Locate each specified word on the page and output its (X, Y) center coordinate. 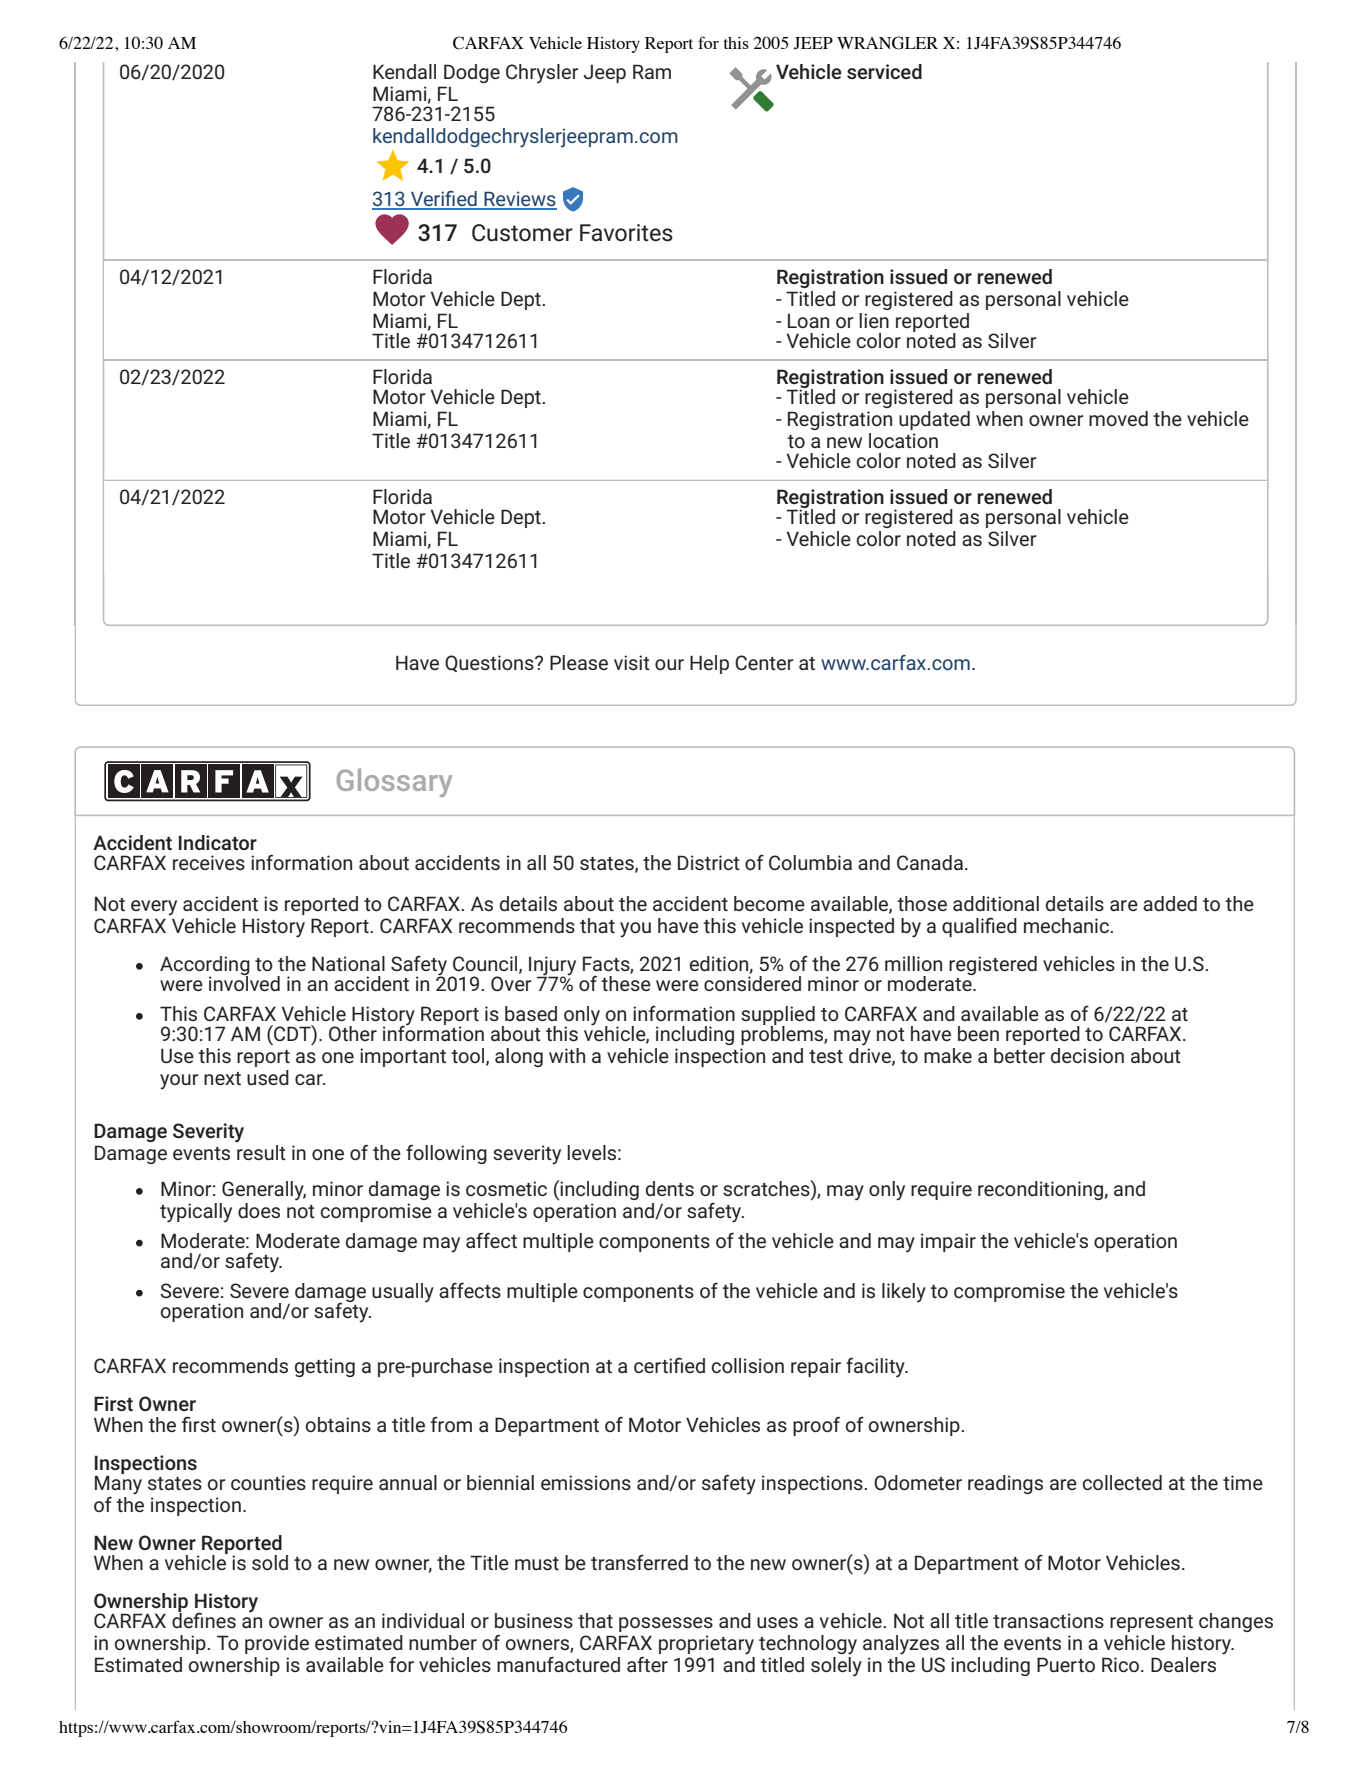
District (709, 862)
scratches (767, 1189)
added (1170, 903)
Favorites (626, 233)
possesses (666, 1624)
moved (1118, 418)
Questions (490, 663)
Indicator (218, 842)
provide (277, 1644)
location (903, 440)
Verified (444, 200)
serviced (884, 71)
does (259, 1210)
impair (948, 1242)
